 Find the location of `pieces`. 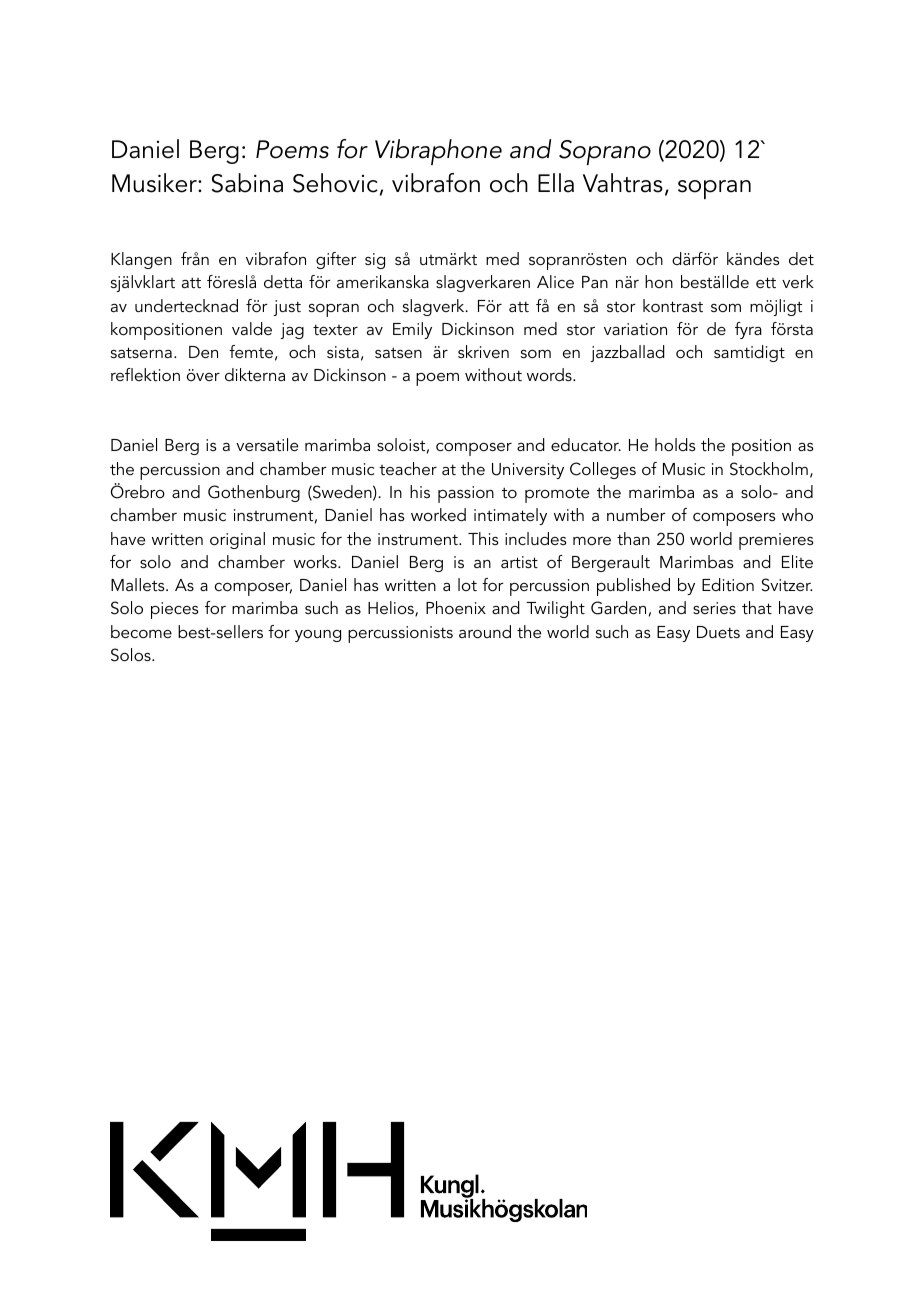

pieces is located at coordinates (175, 610).
